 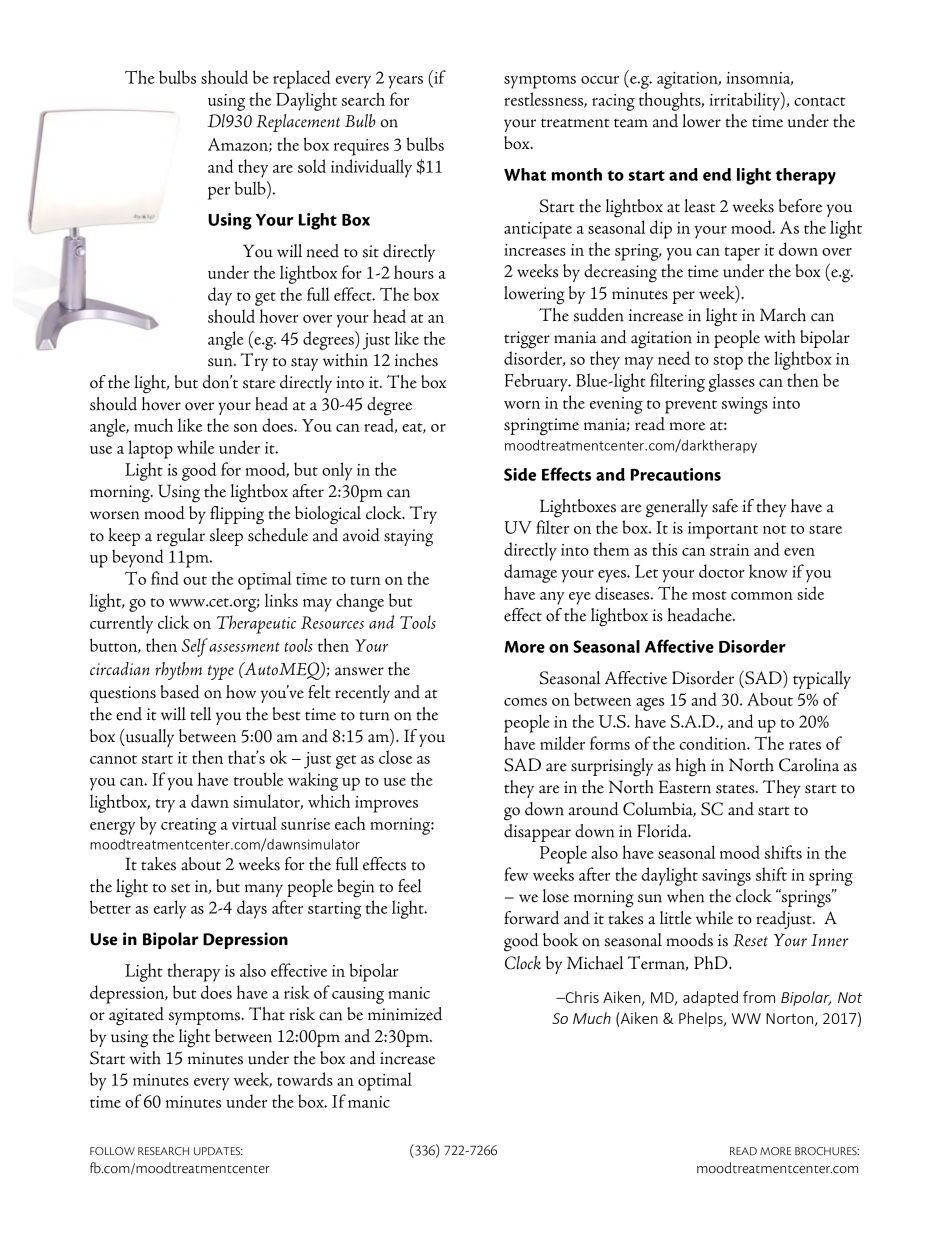 What do you see at coordinates (298, 123) in the image?
I see `Replacement` at bounding box center [298, 123].
